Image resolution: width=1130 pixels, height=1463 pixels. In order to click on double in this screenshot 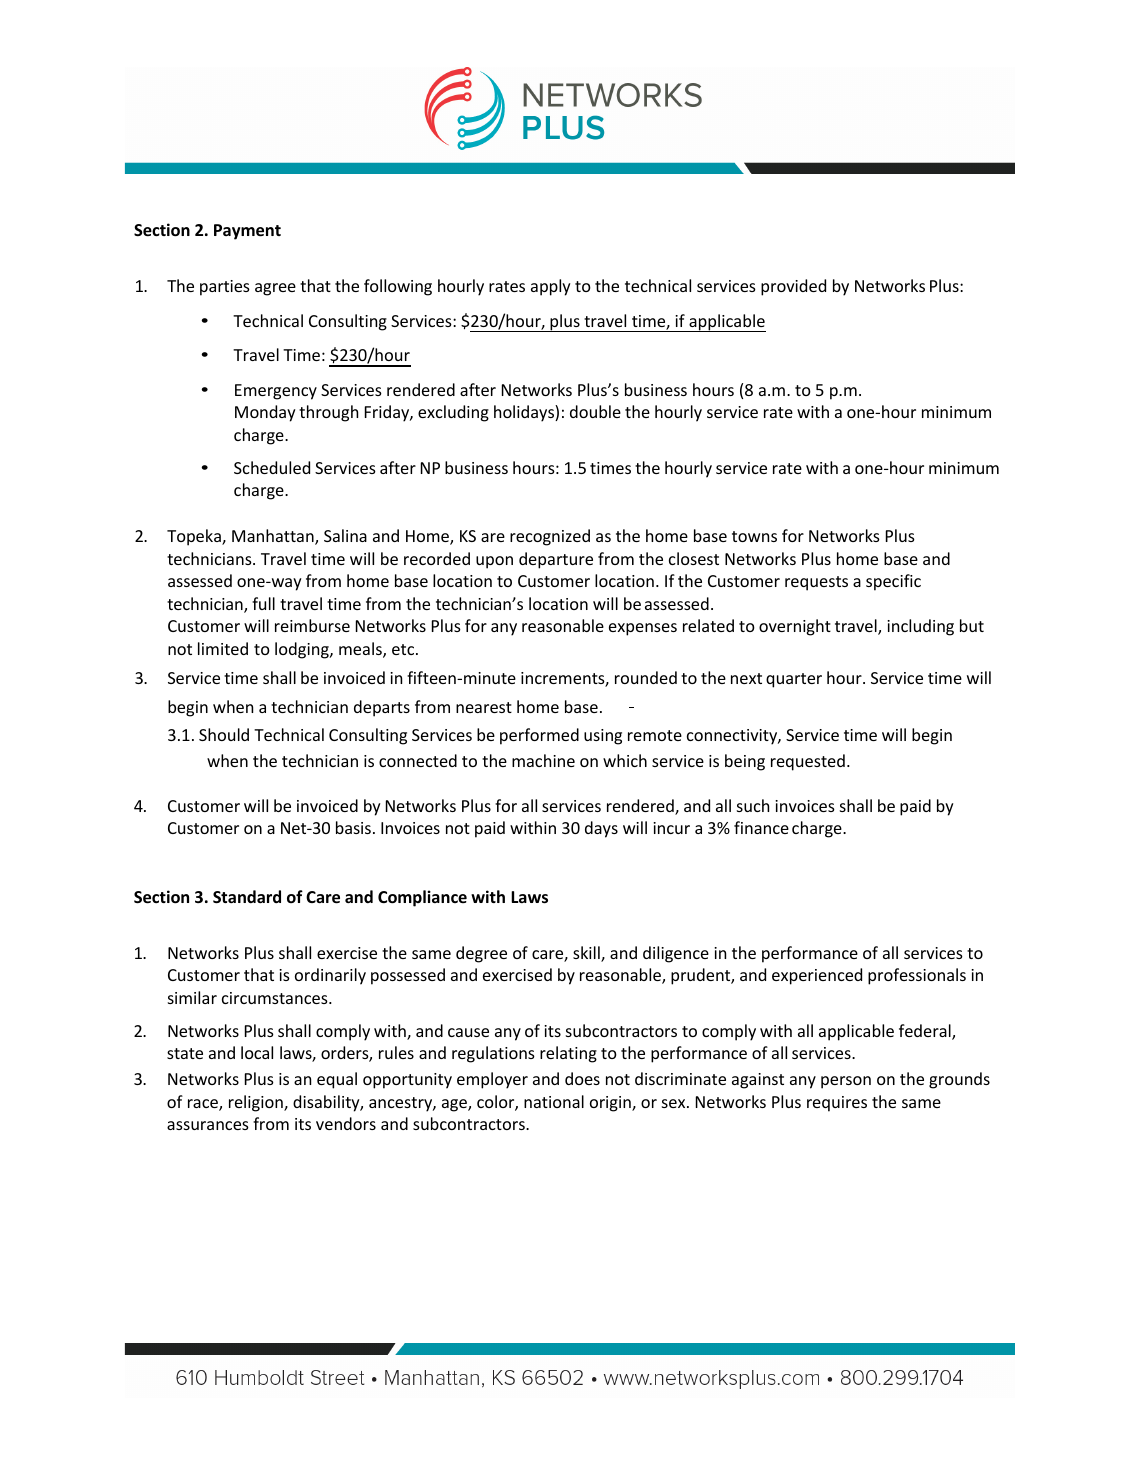, I will do `click(595, 411)`.
